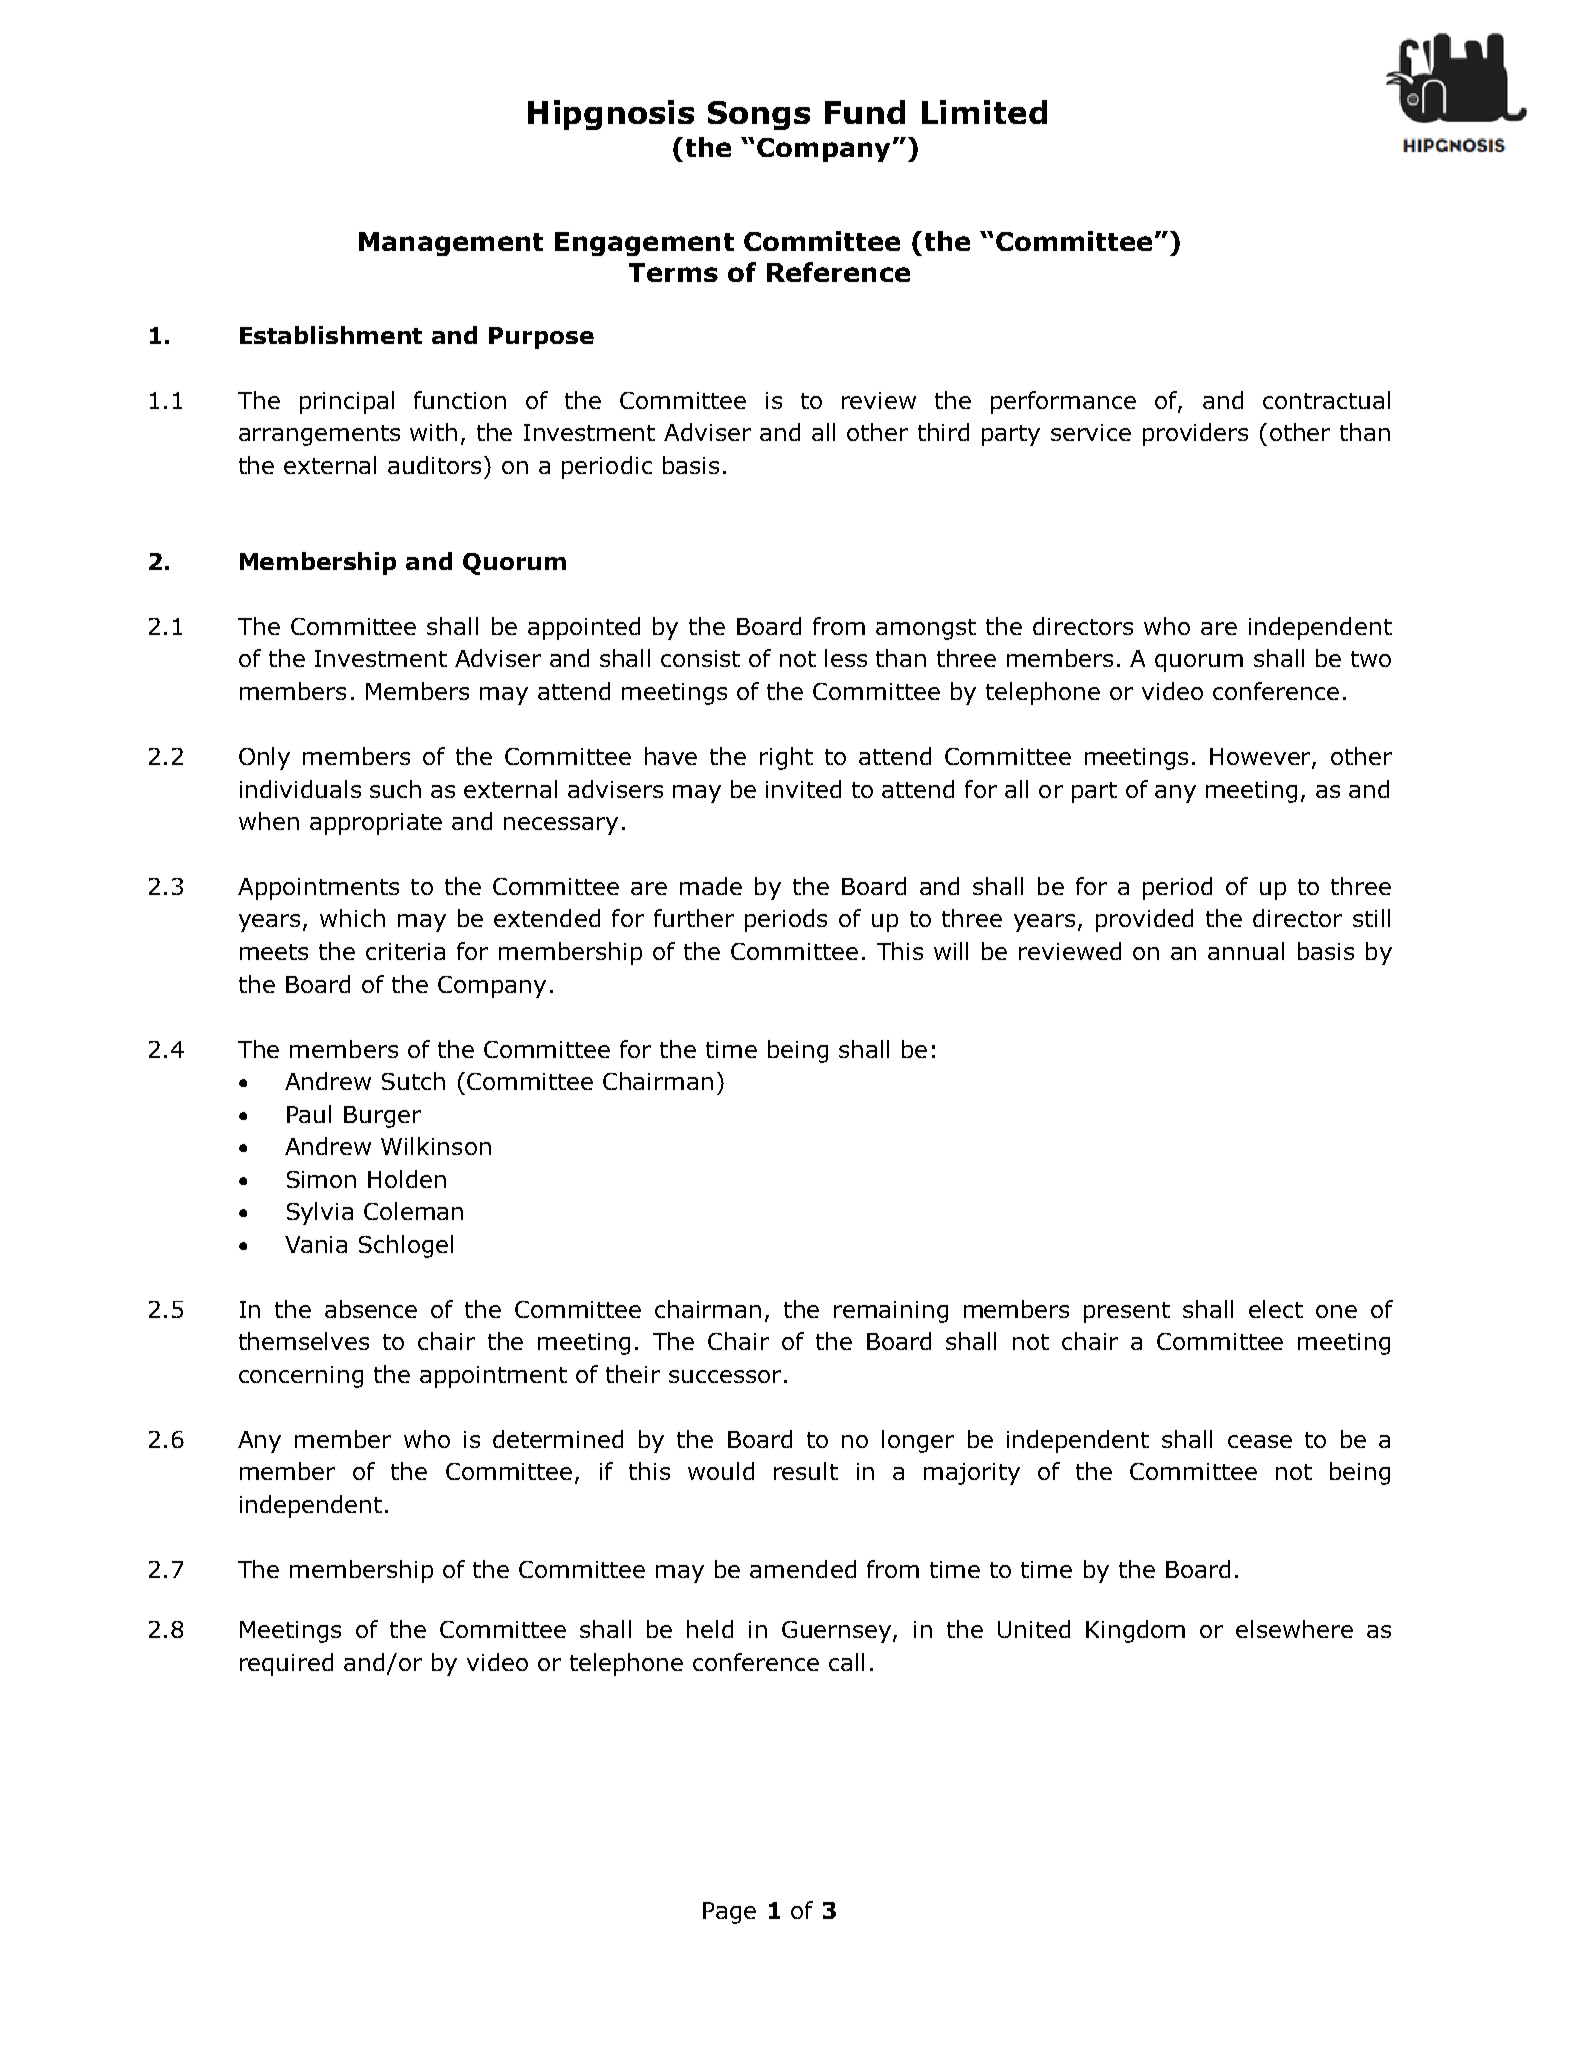  Describe the element at coordinates (1294, 1629) in the image. I see `elsewhere` at that location.
